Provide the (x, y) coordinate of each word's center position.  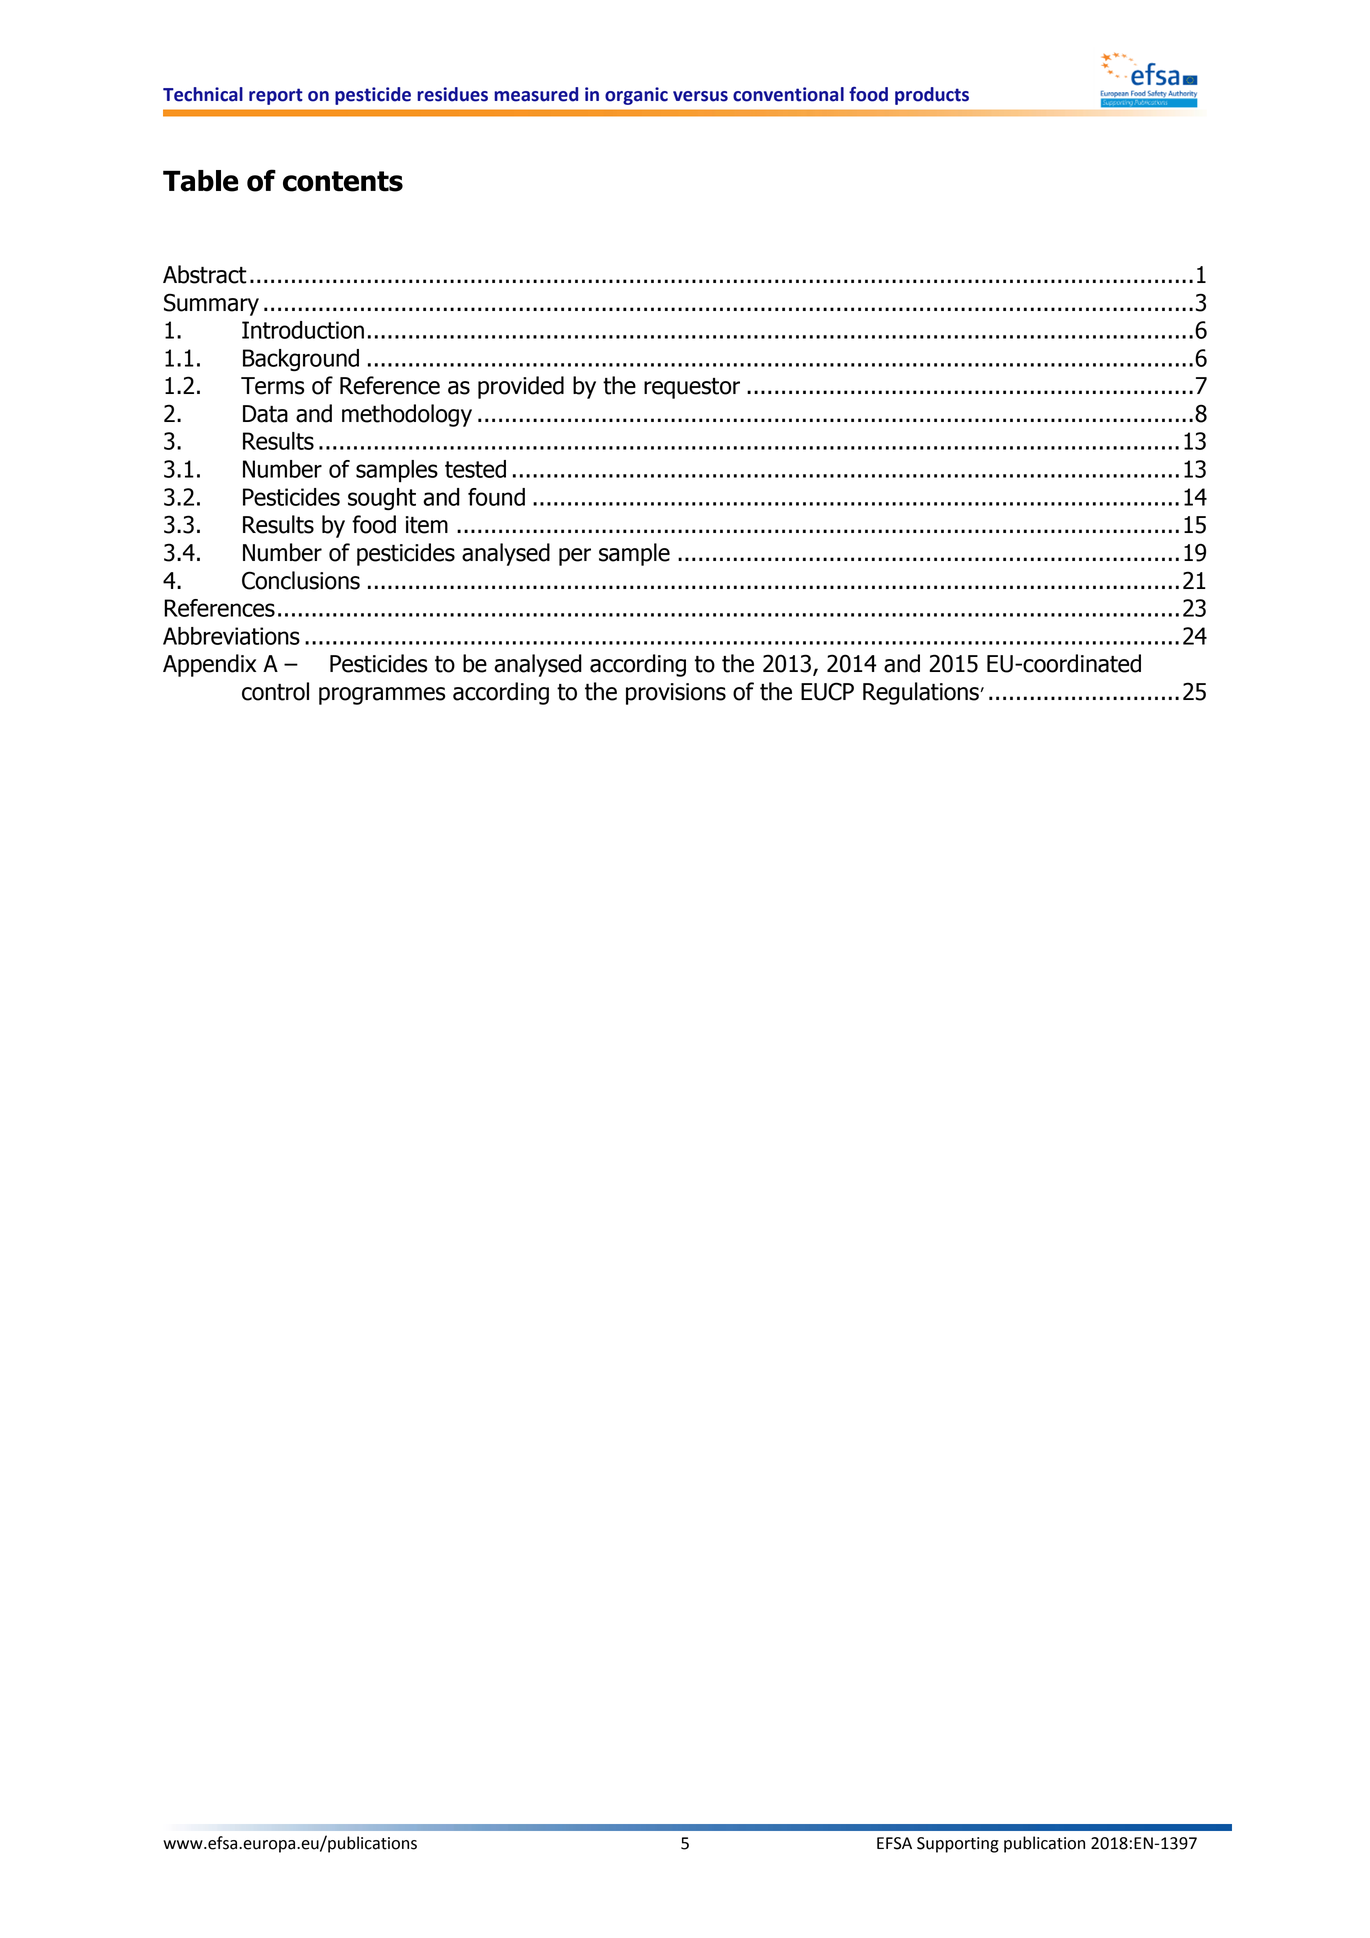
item (427, 525)
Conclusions (301, 580)
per (575, 557)
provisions (676, 694)
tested (475, 469)
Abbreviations (231, 636)
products (932, 96)
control (275, 691)
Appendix (209, 665)
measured (536, 94)
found (496, 497)
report (276, 96)
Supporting (958, 1845)
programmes (382, 696)
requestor (692, 388)
